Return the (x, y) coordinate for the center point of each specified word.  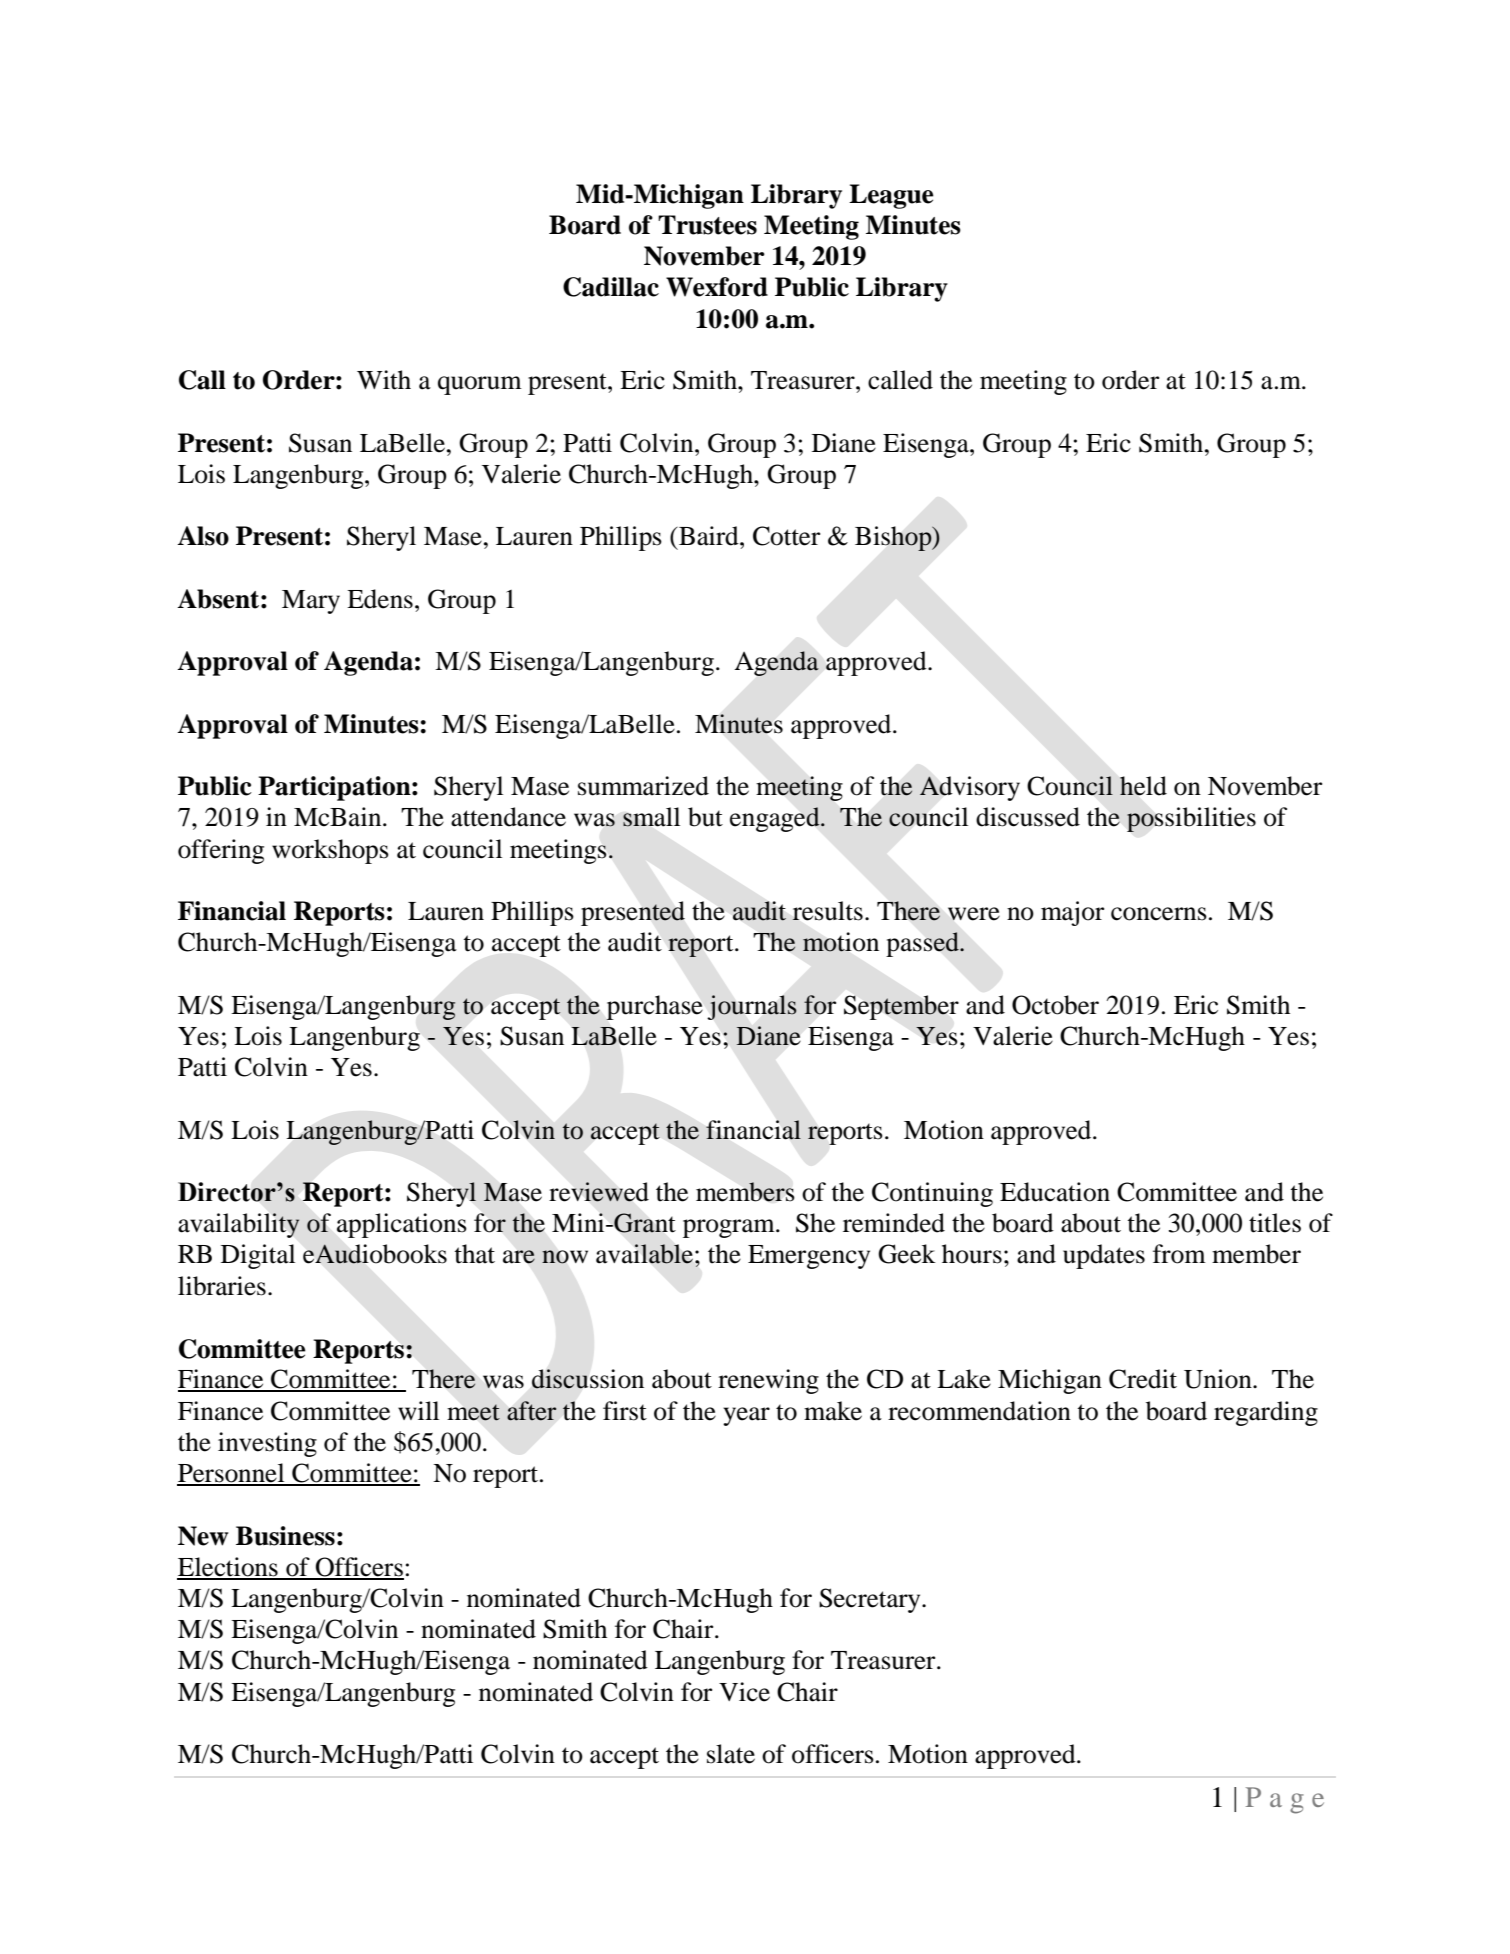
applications (402, 1225)
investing (267, 1444)
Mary (311, 602)
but (705, 817)
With (384, 380)
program (730, 1228)
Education (1055, 1192)
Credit (1143, 1379)
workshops (330, 851)
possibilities (1191, 819)
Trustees (707, 225)
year (746, 1416)
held (1143, 786)
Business (285, 1536)
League (891, 196)
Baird (709, 536)
